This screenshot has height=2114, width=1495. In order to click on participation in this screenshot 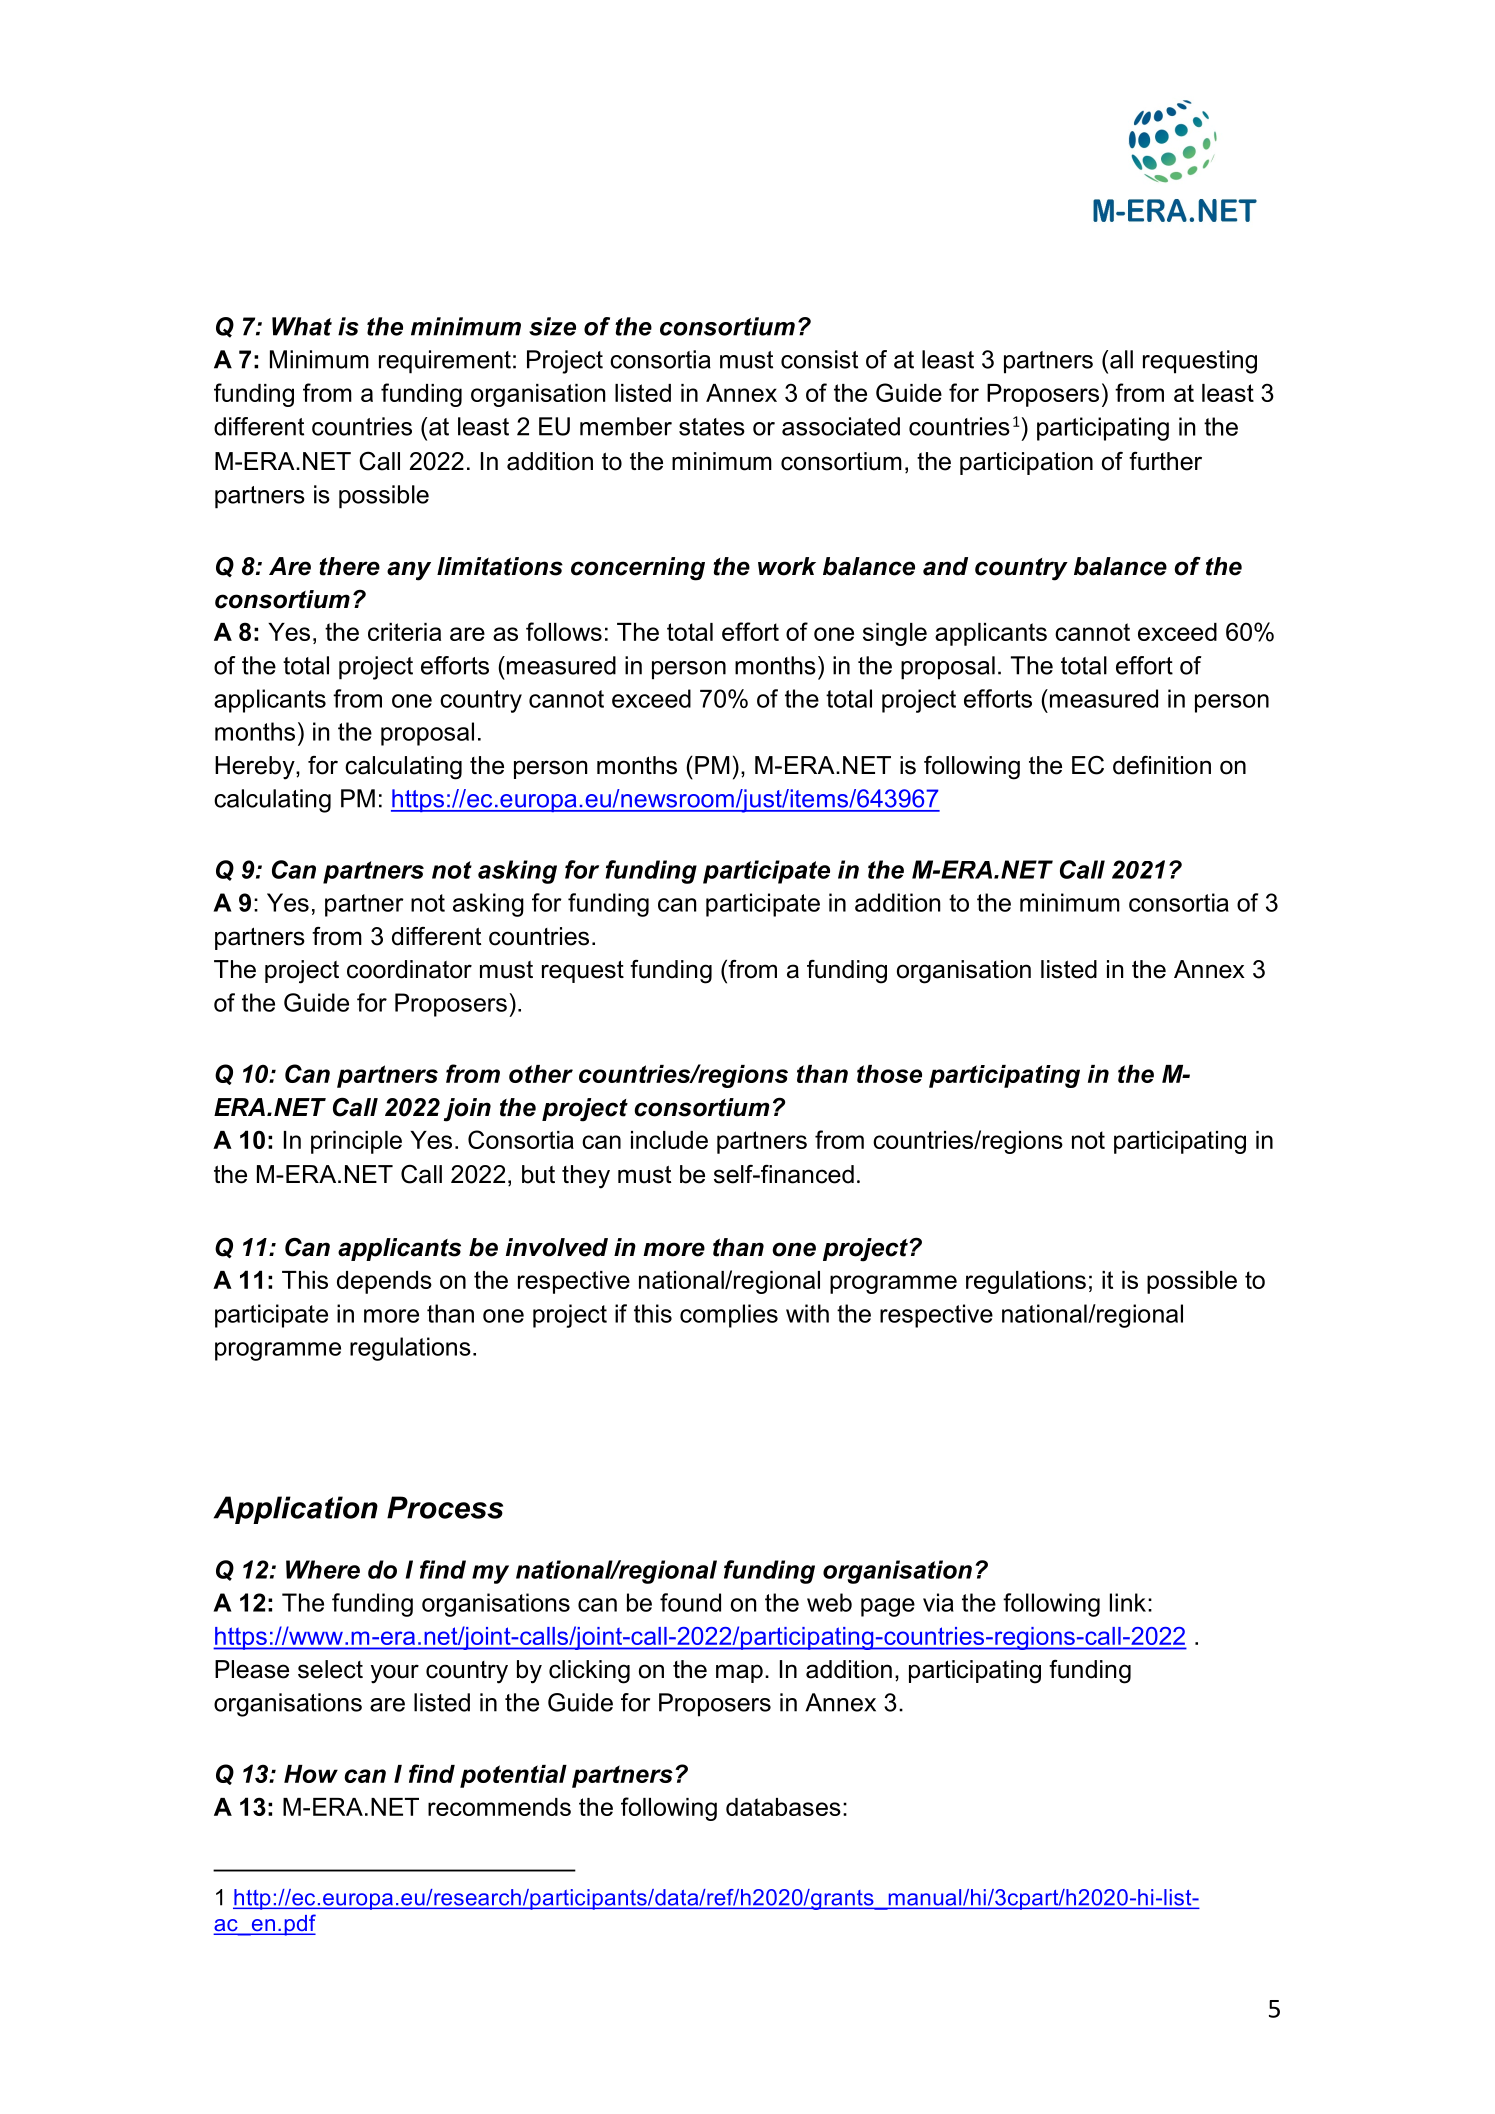, I will do `click(1026, 463)`.
